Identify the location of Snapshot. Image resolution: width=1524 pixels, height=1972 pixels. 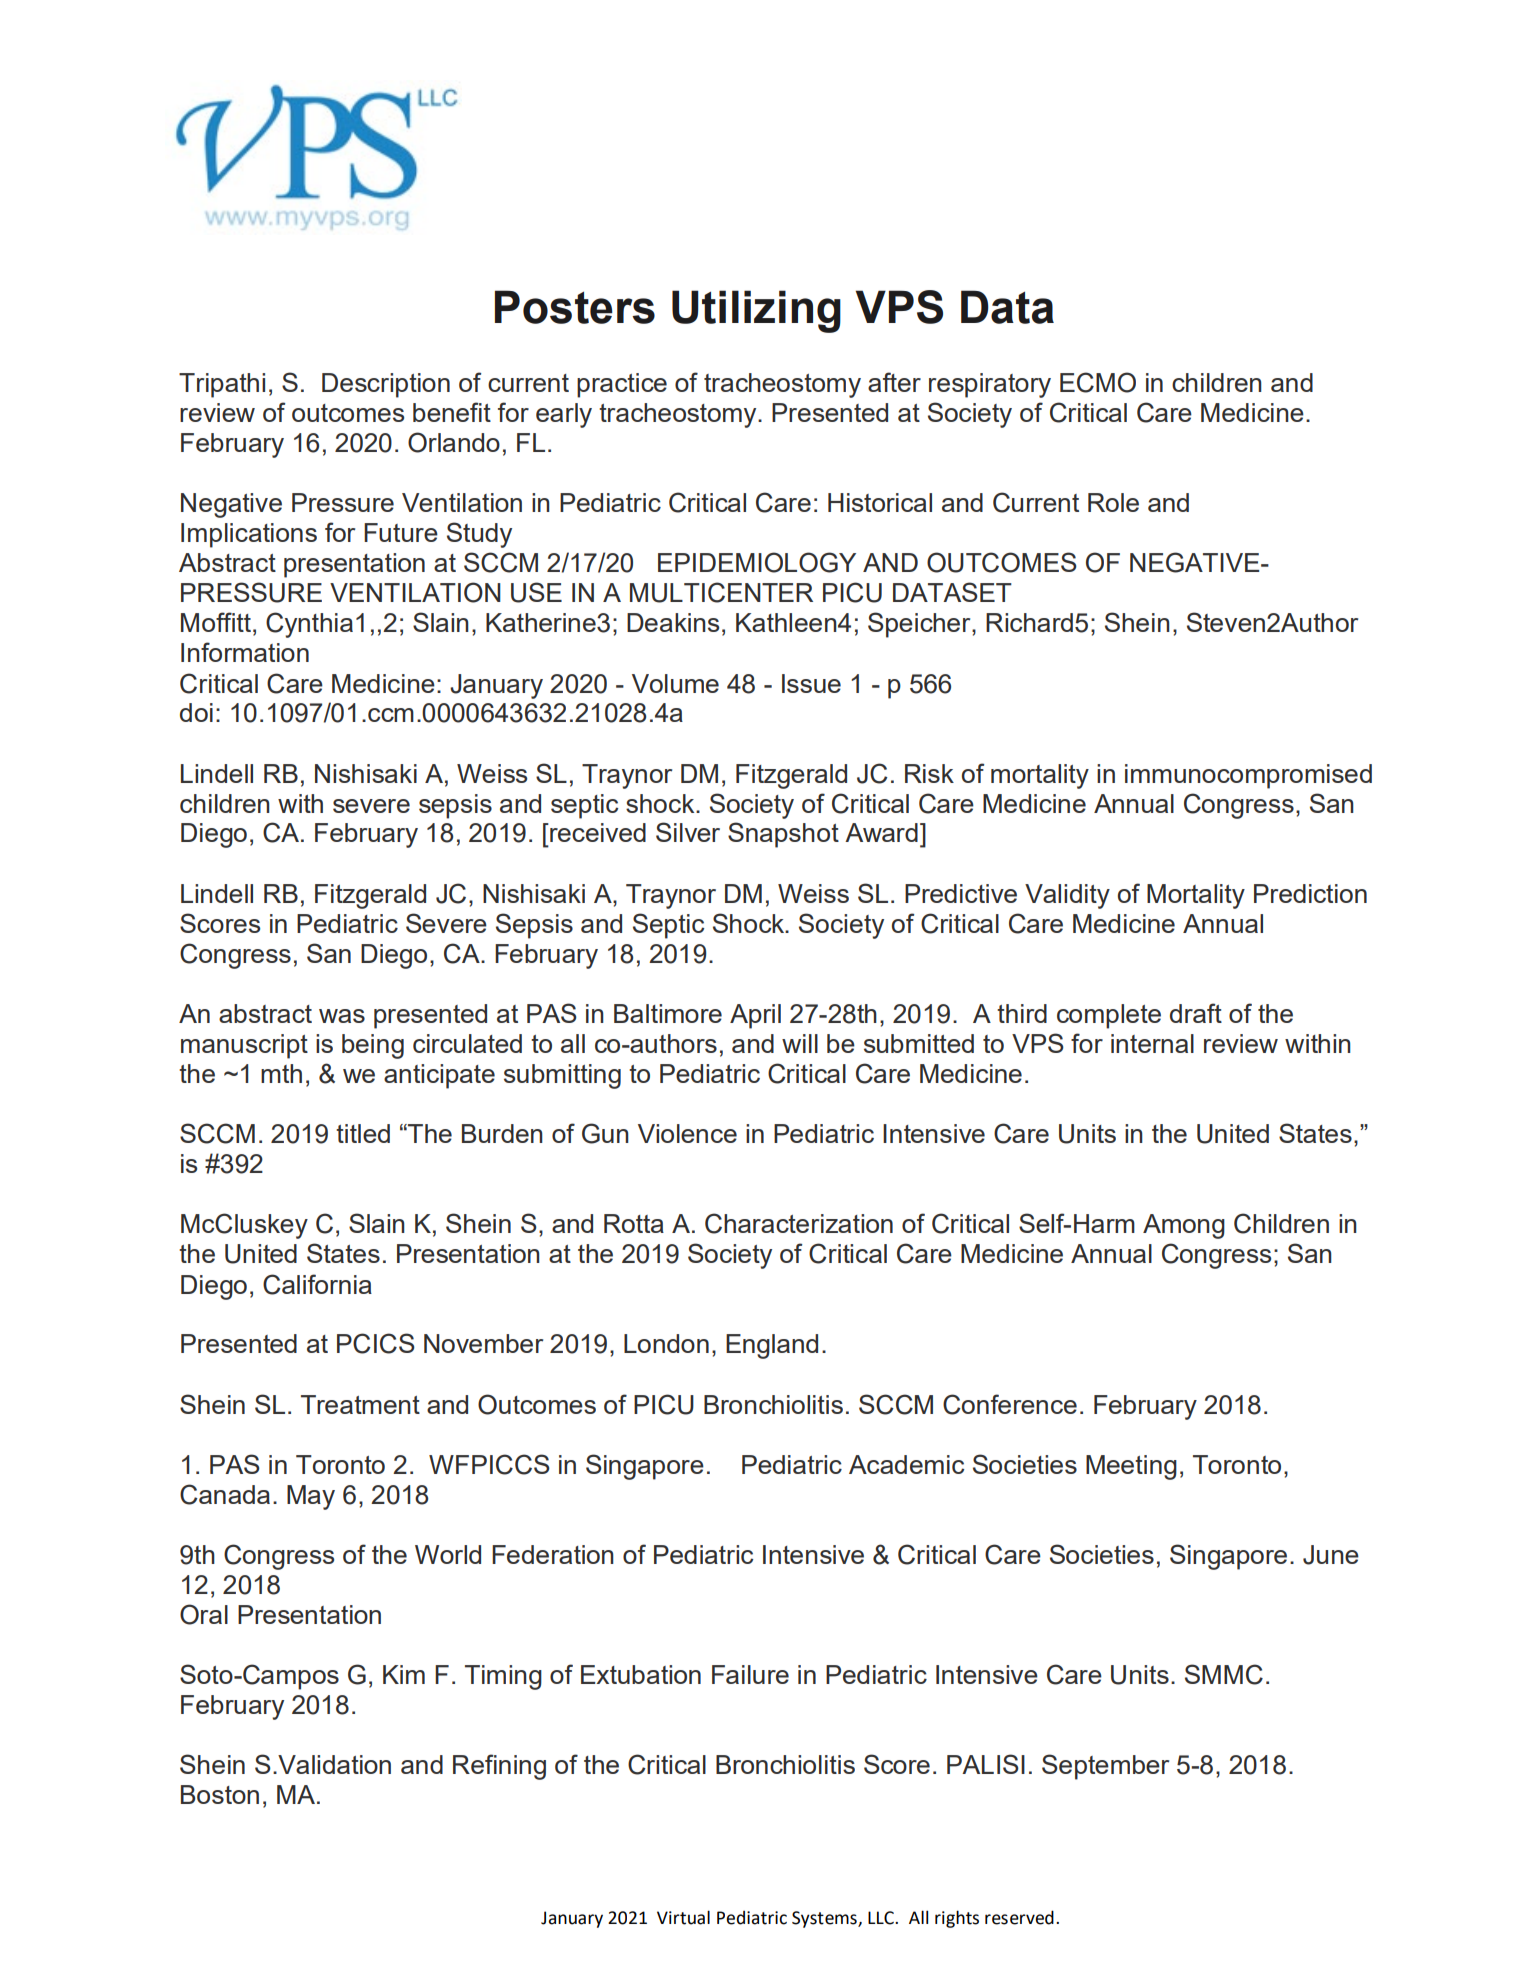
(783, 835).
